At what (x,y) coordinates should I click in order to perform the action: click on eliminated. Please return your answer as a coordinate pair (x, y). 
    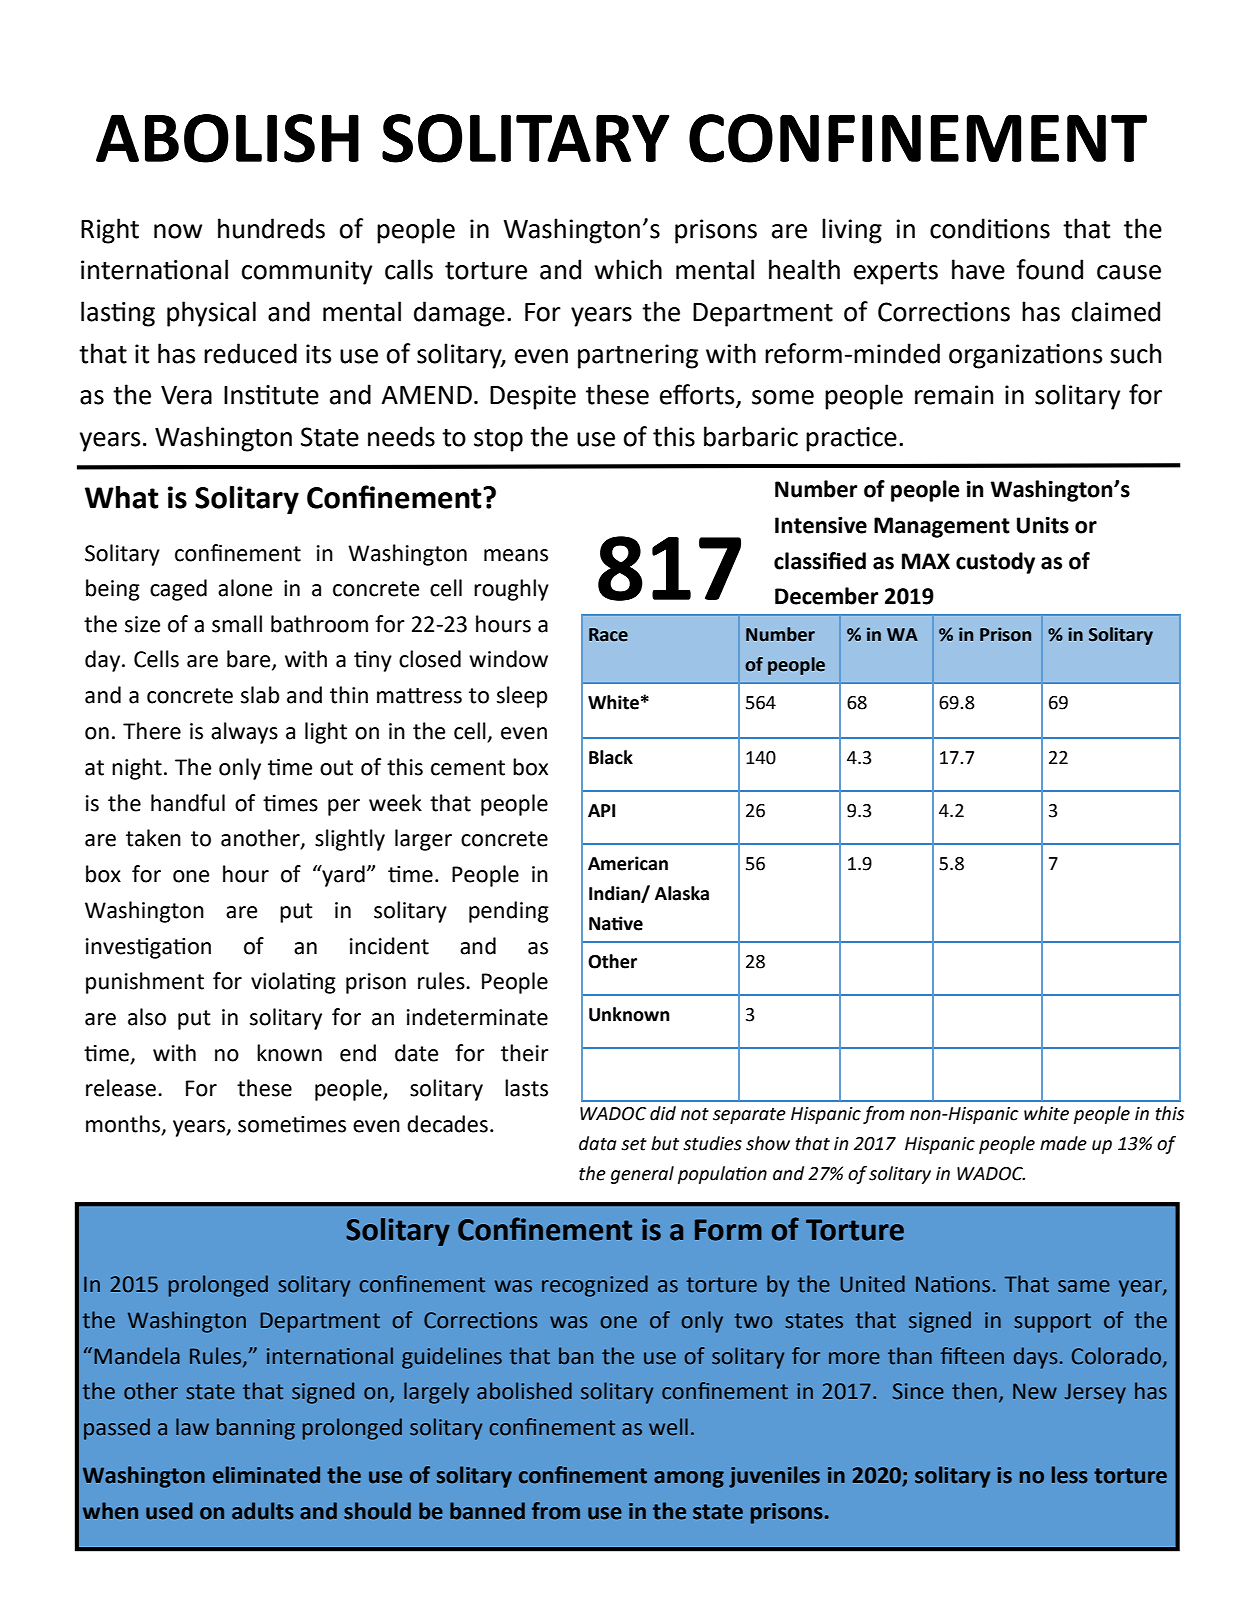
    Looking at the image, I should click on (266, 1475).
